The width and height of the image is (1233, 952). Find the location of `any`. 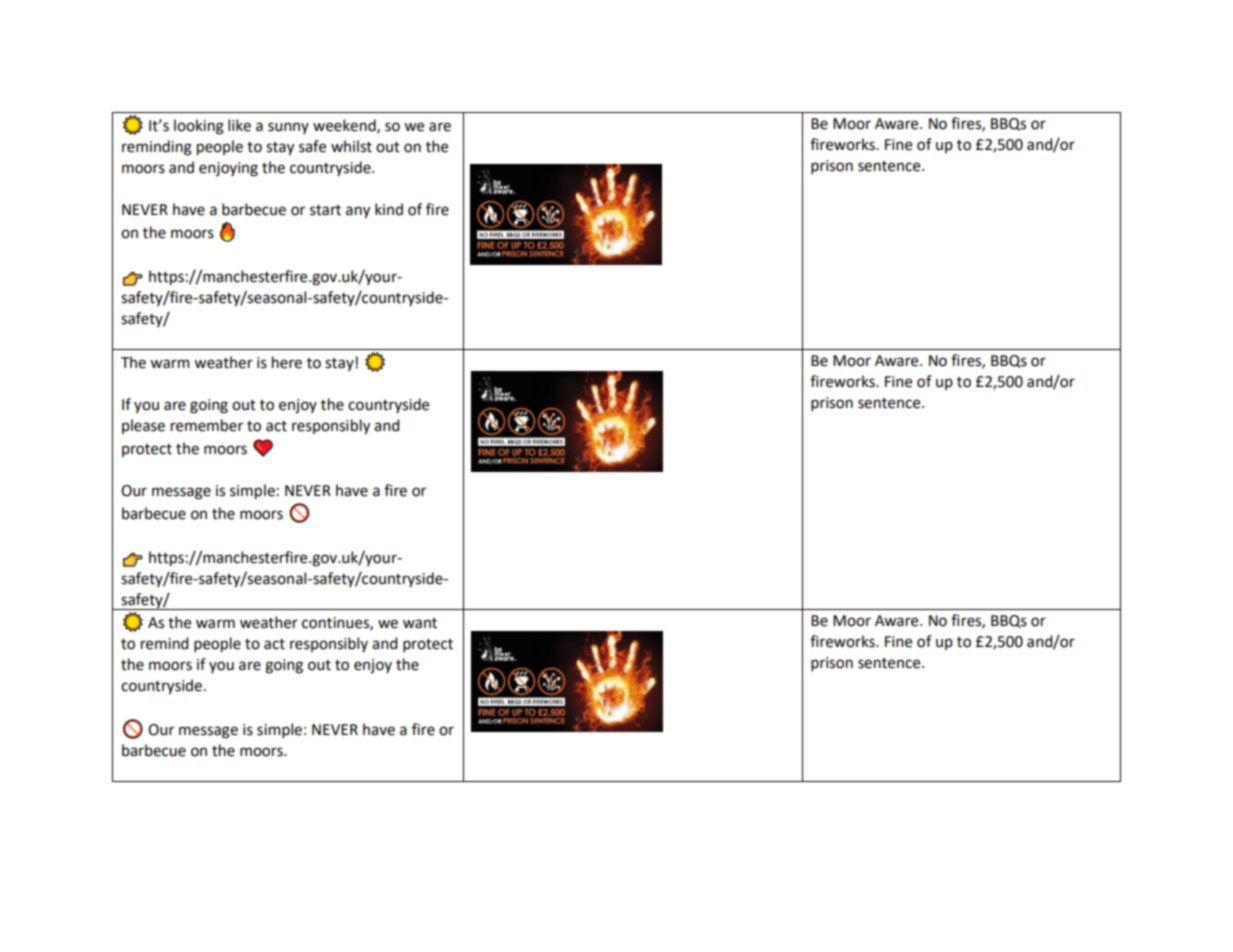

any is located at coordinates (358, 212).
